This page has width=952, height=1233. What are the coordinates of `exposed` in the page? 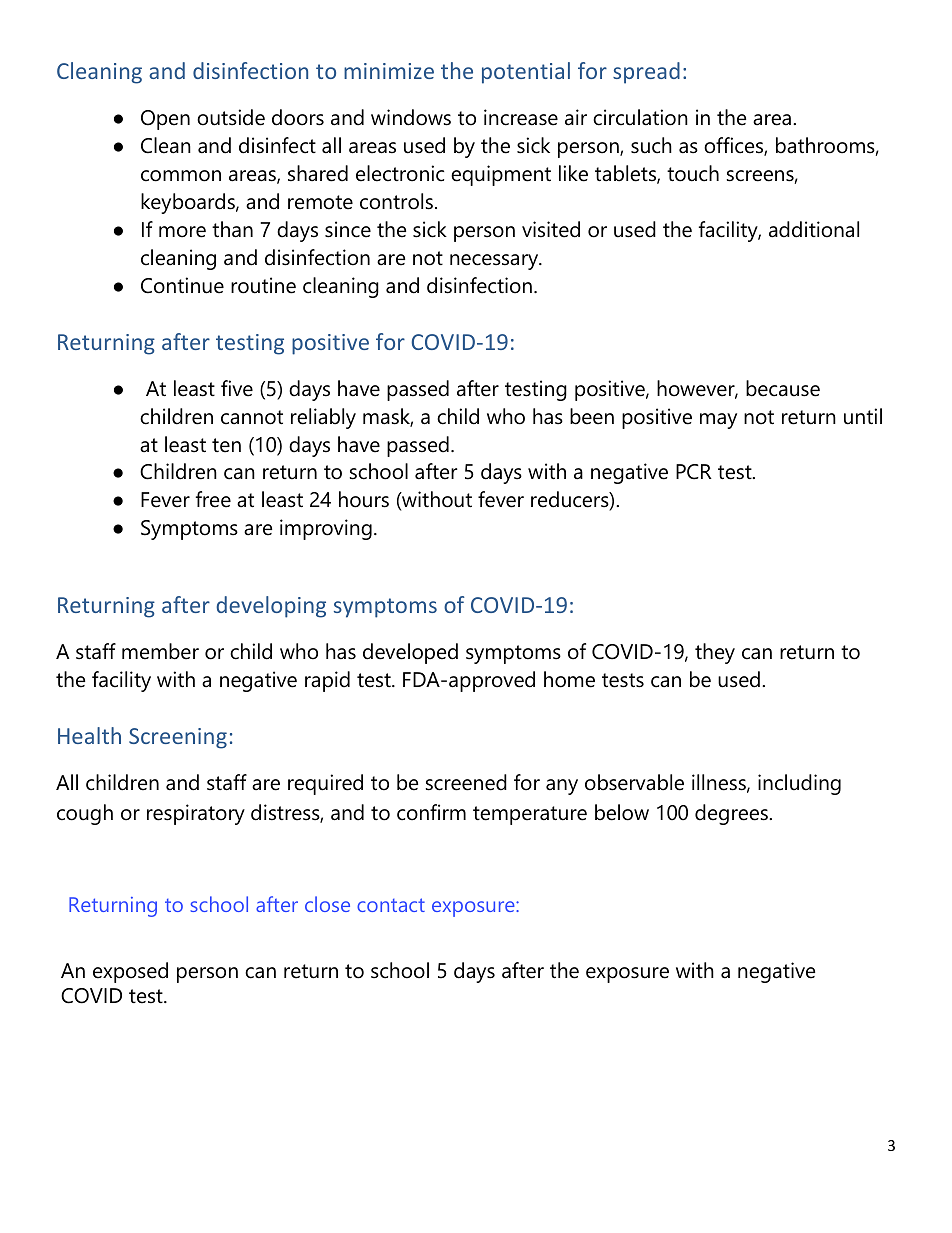 It's located at (130, 972).
